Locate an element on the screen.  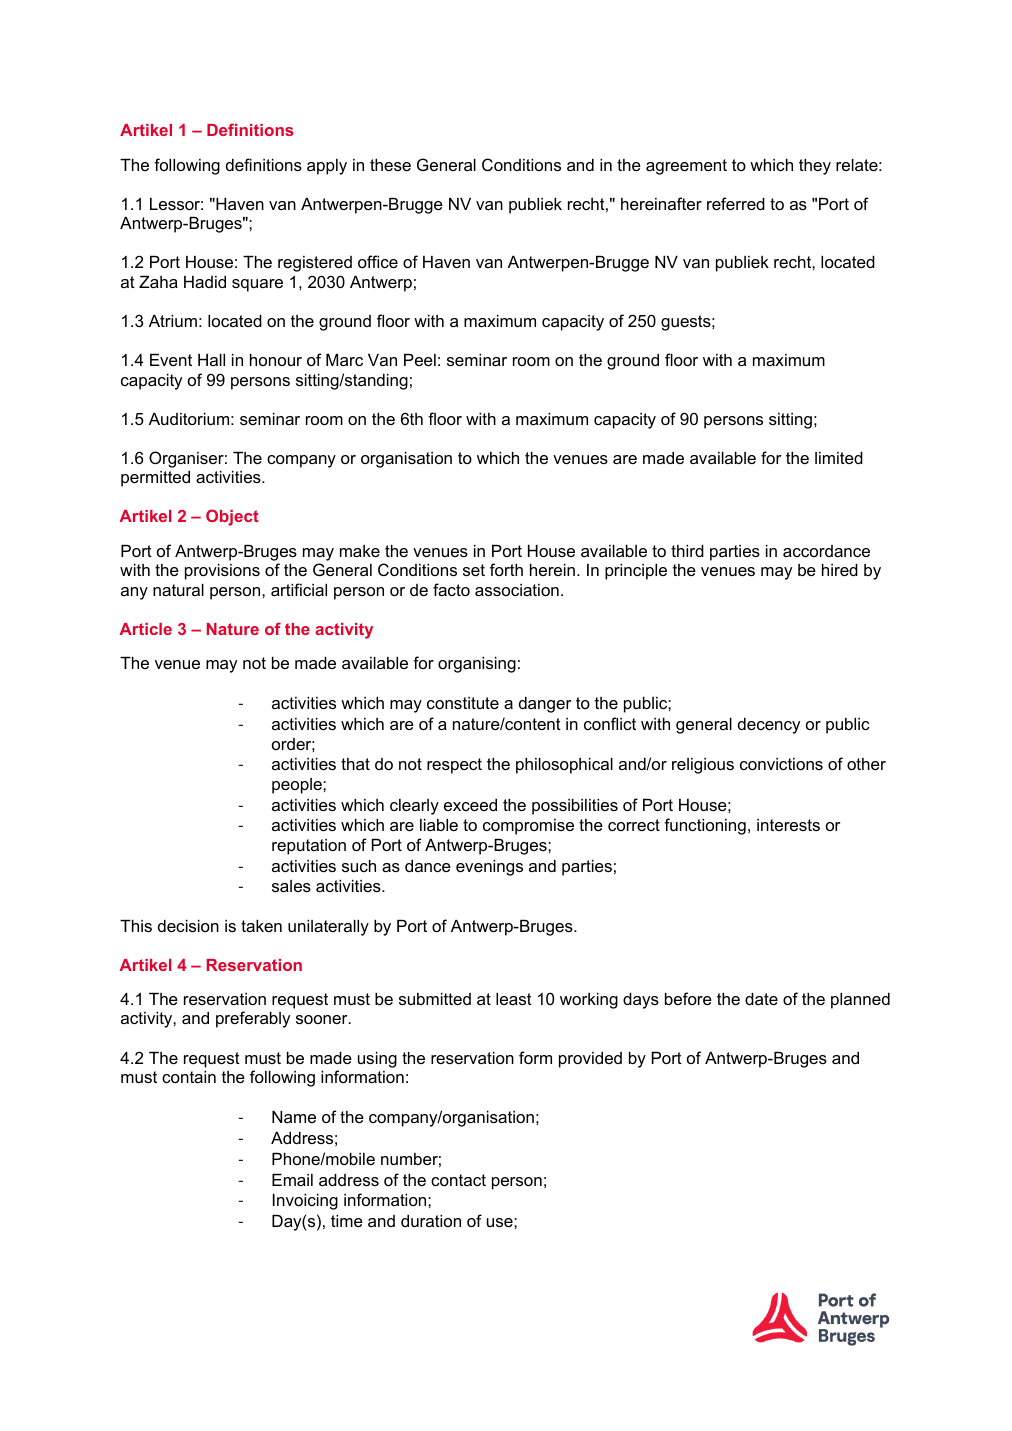
referred is located at coordinates (736, 203).
